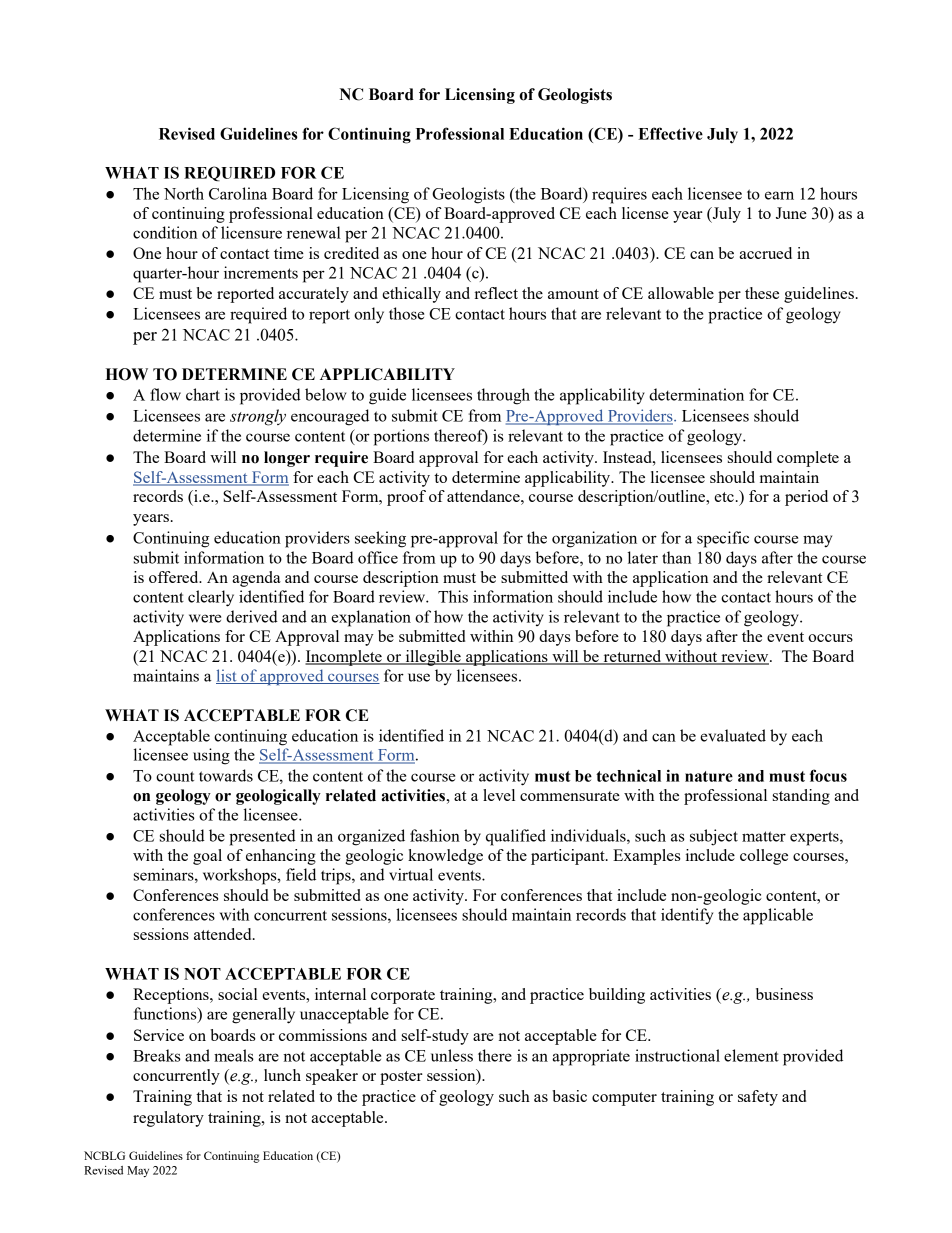  I want to click on chart, so click(203, 394).
